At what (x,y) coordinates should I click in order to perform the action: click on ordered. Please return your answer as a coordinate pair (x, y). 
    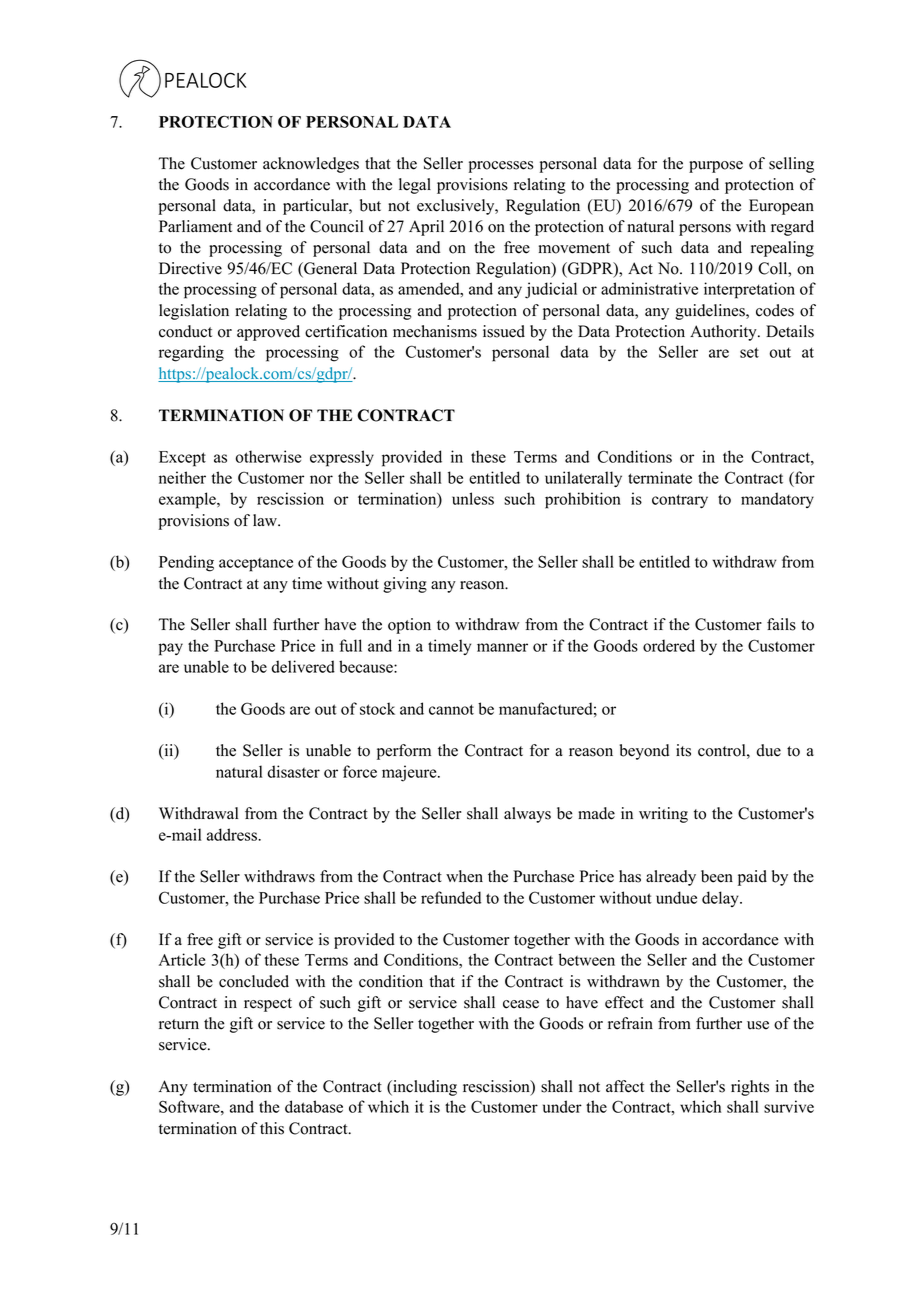
    Looking at the image, I should click on (669, 645).
